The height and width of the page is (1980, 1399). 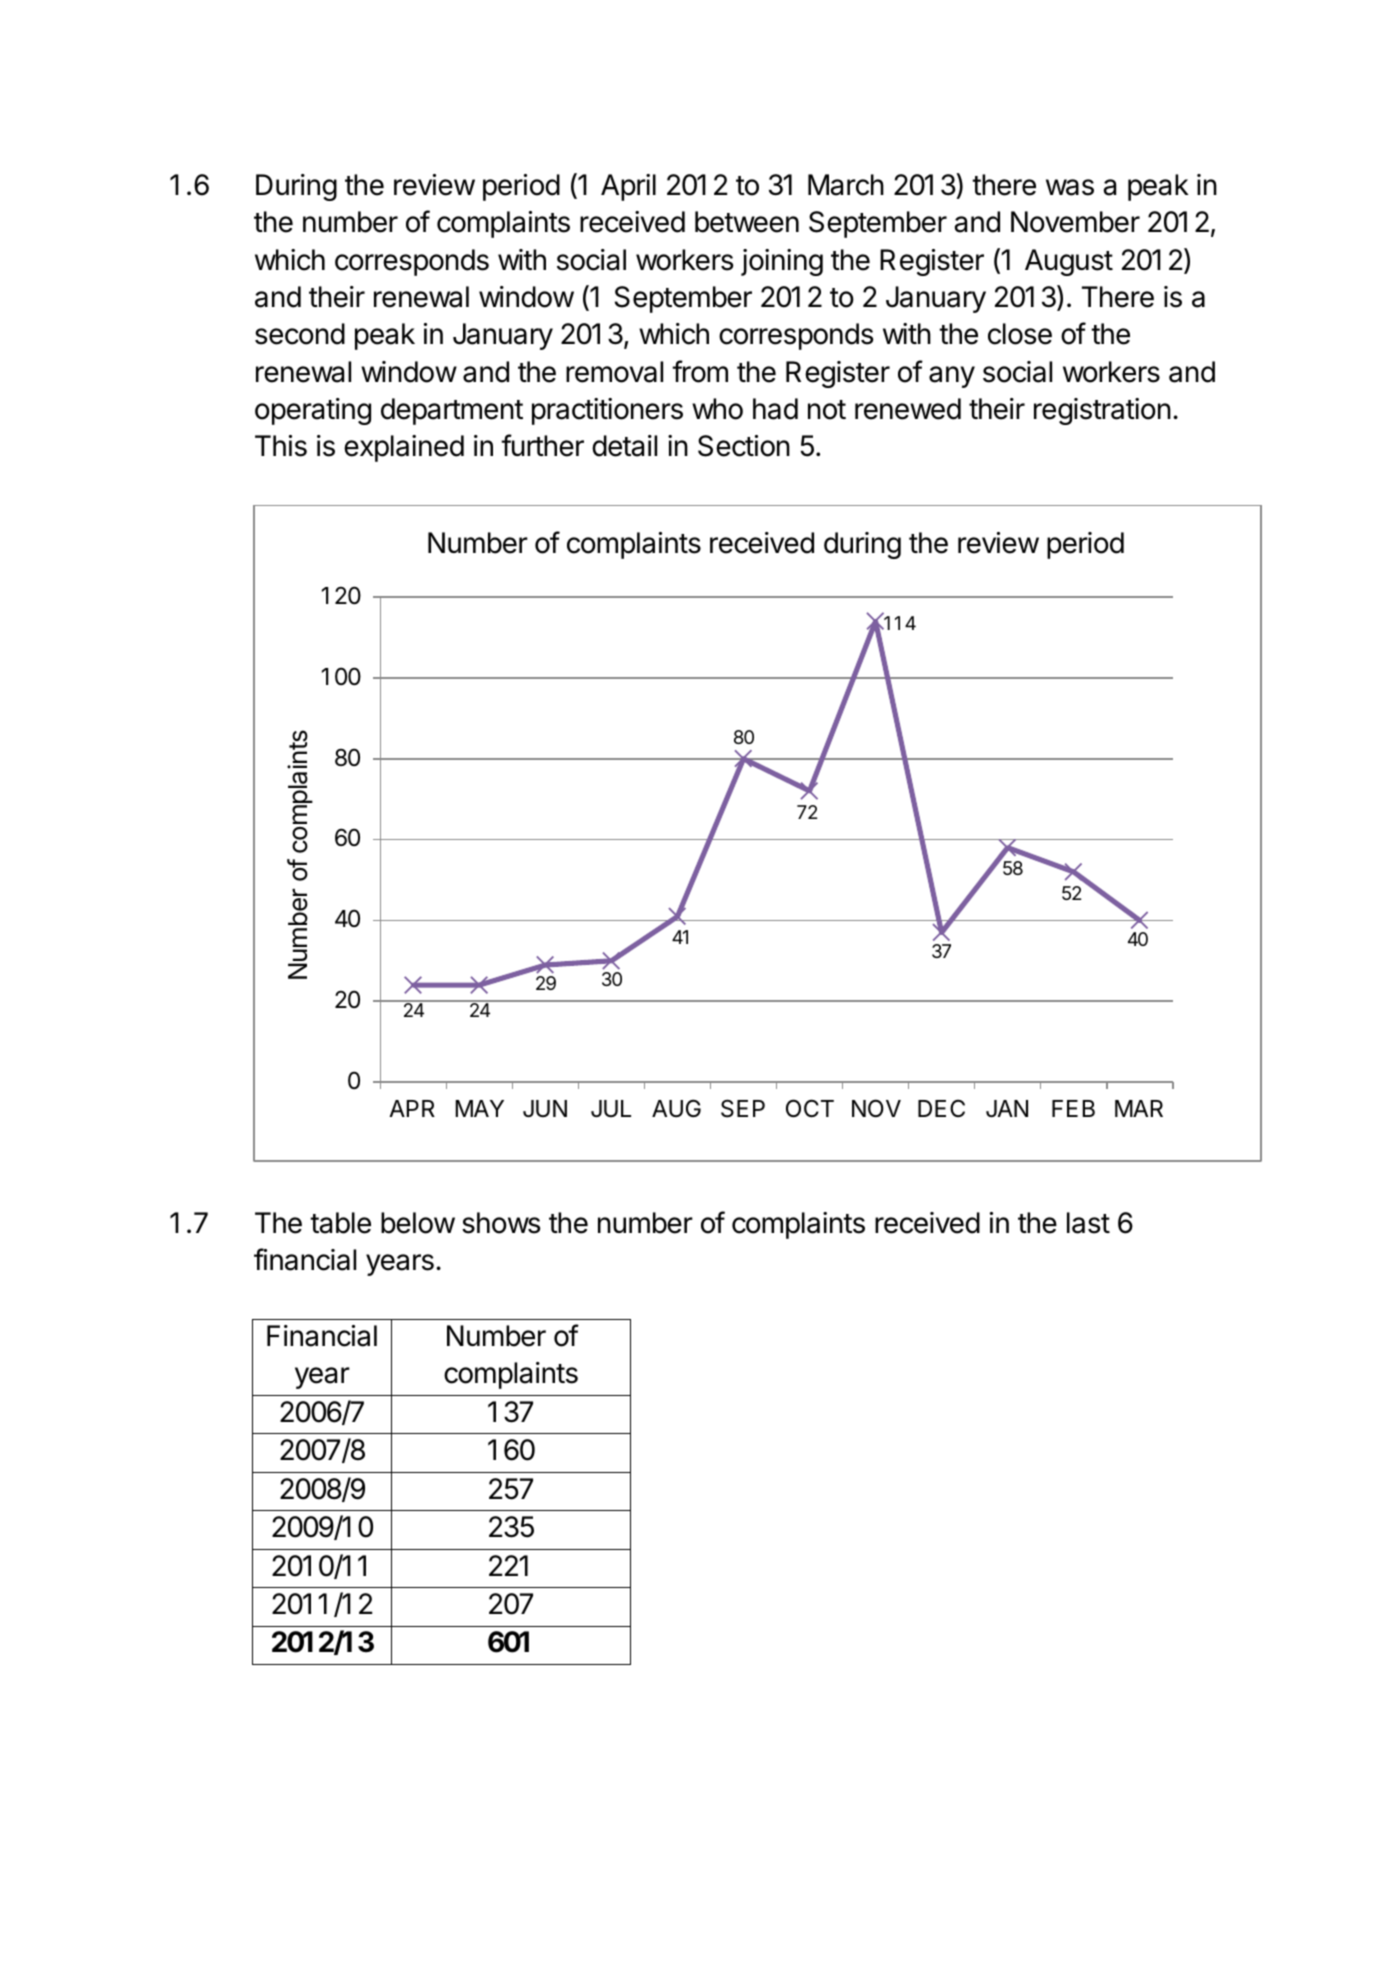 What do you see at coordinates (281, 446) in the page?
I see `This` at bounding box center [281, 446].
